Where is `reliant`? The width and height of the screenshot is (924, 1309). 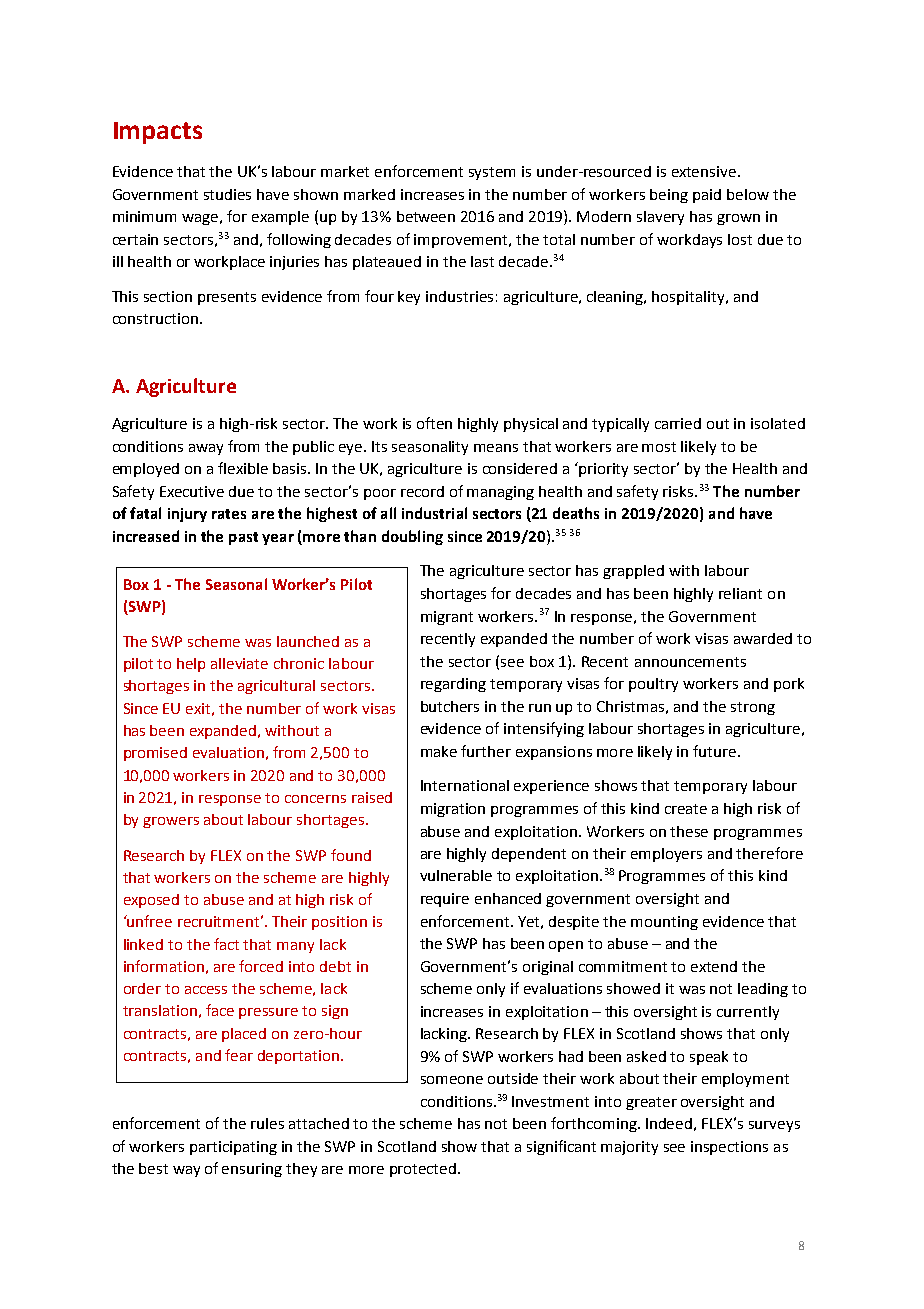
reliant is located at coordinates (740, 593).
